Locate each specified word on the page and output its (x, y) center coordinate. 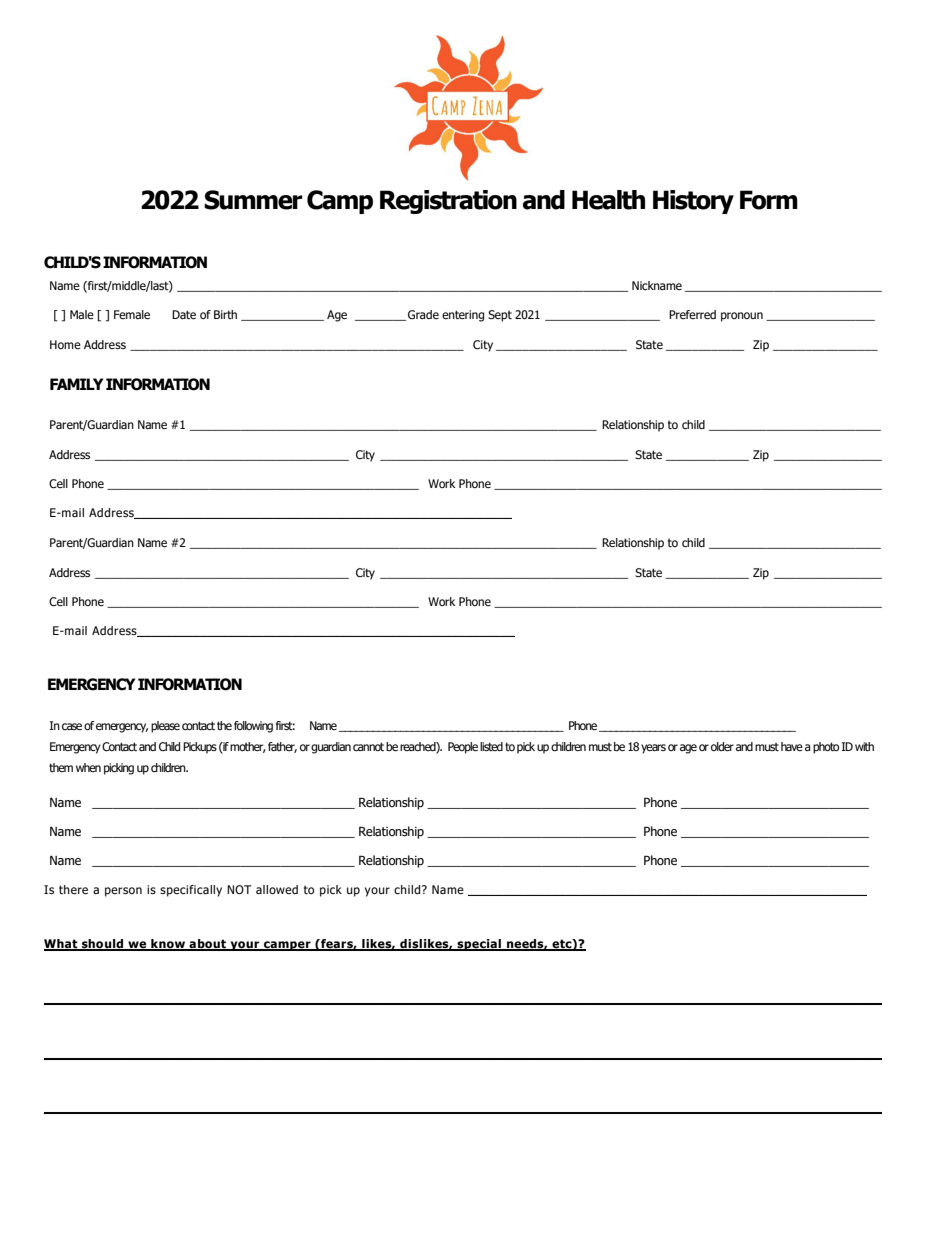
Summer (253, 200)
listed (491, 746)
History (693, 202)
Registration (448, 202)
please (165, 727)
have (792, 746)
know (168, 945)
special (479, 945)
